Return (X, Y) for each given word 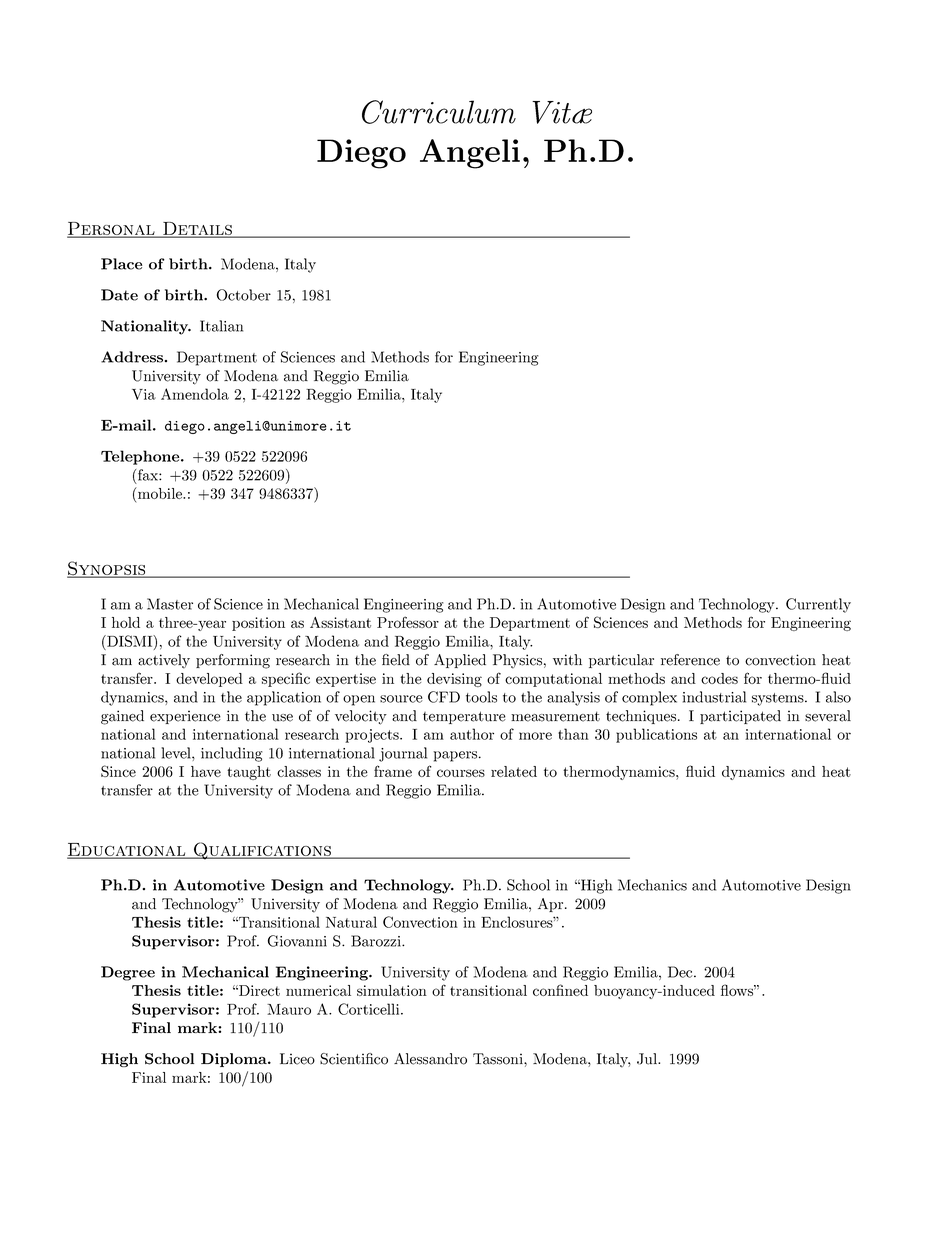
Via (144, 394)
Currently (818, 605)
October (244, 295)
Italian (221, 326)
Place (121, 264)
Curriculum (439, 112)
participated (740, 717)
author (472, 734)
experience (185, 717)
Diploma (235, 1060)
